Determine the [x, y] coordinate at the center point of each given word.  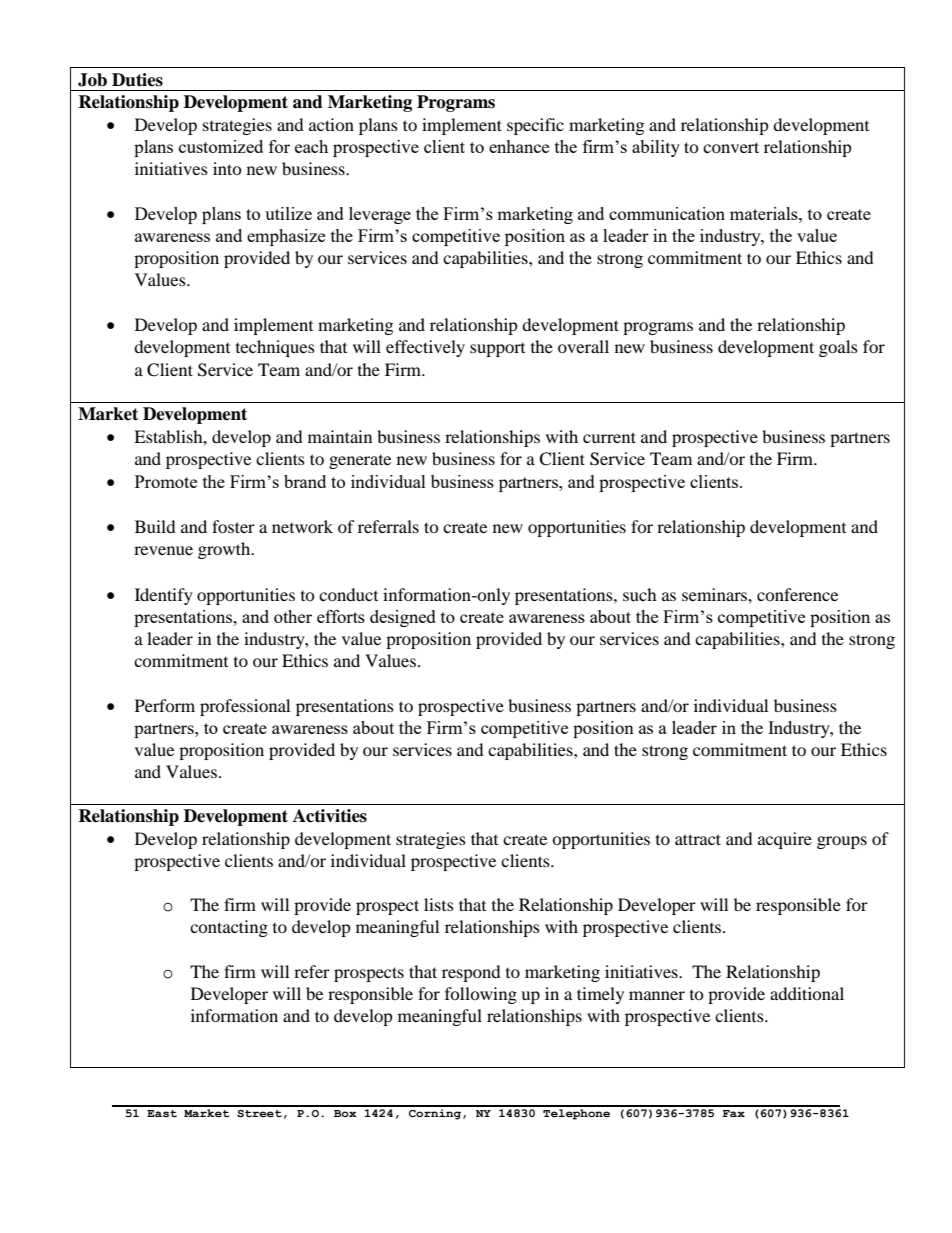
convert [731, 147]
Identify [164, 596]
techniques [275, 348]
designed [403, 618]
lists [439, 904]
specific [535, 126]
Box [345, 1113]
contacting [229, 928]
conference [797, 594]
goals [838, 348]
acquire [785, 840]
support [497, 350]
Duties [137, 80]
